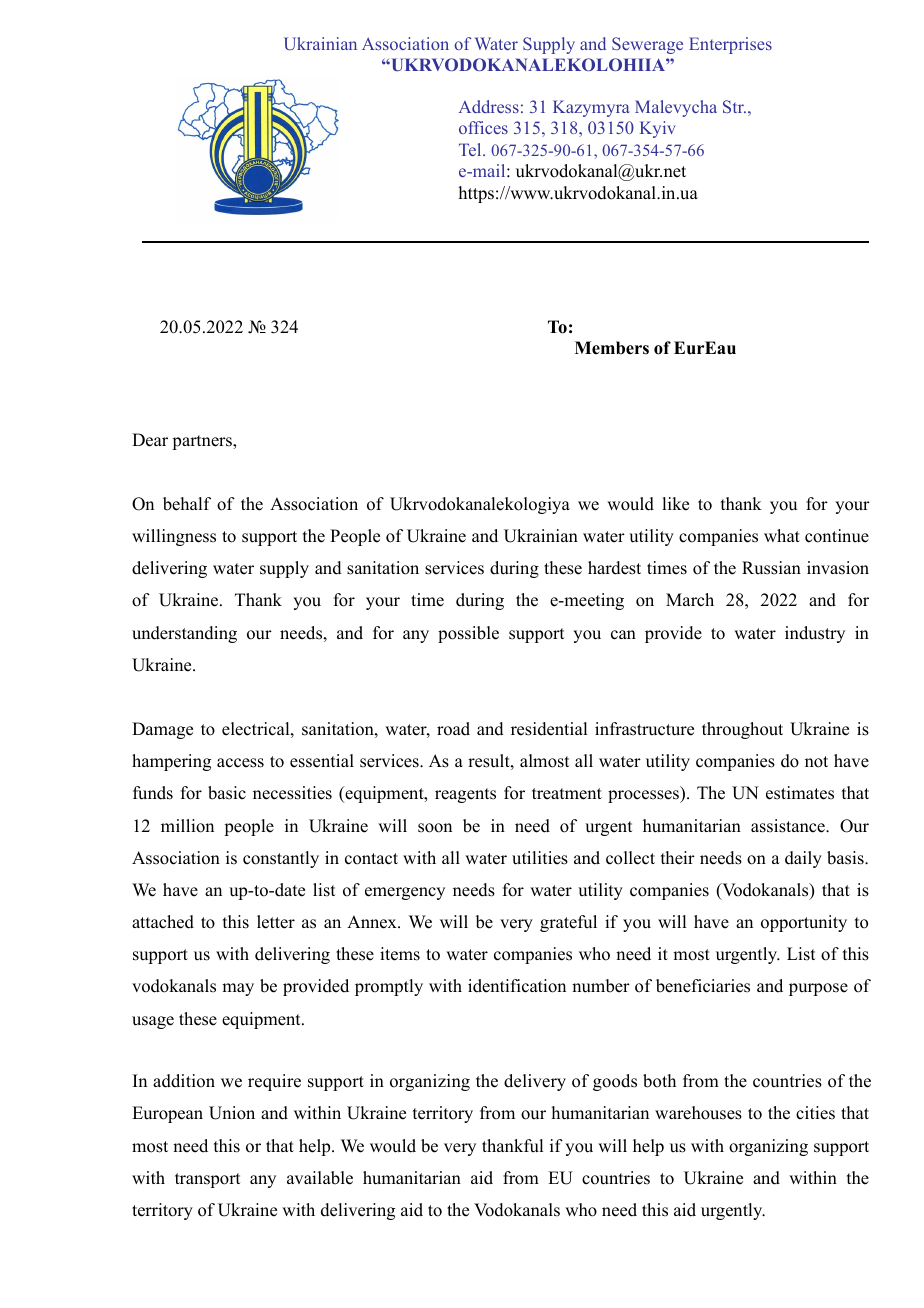  What do you see at coordinates (803, 859) in the screenshot?
I see `daily` at bounding box center [803, 859].
